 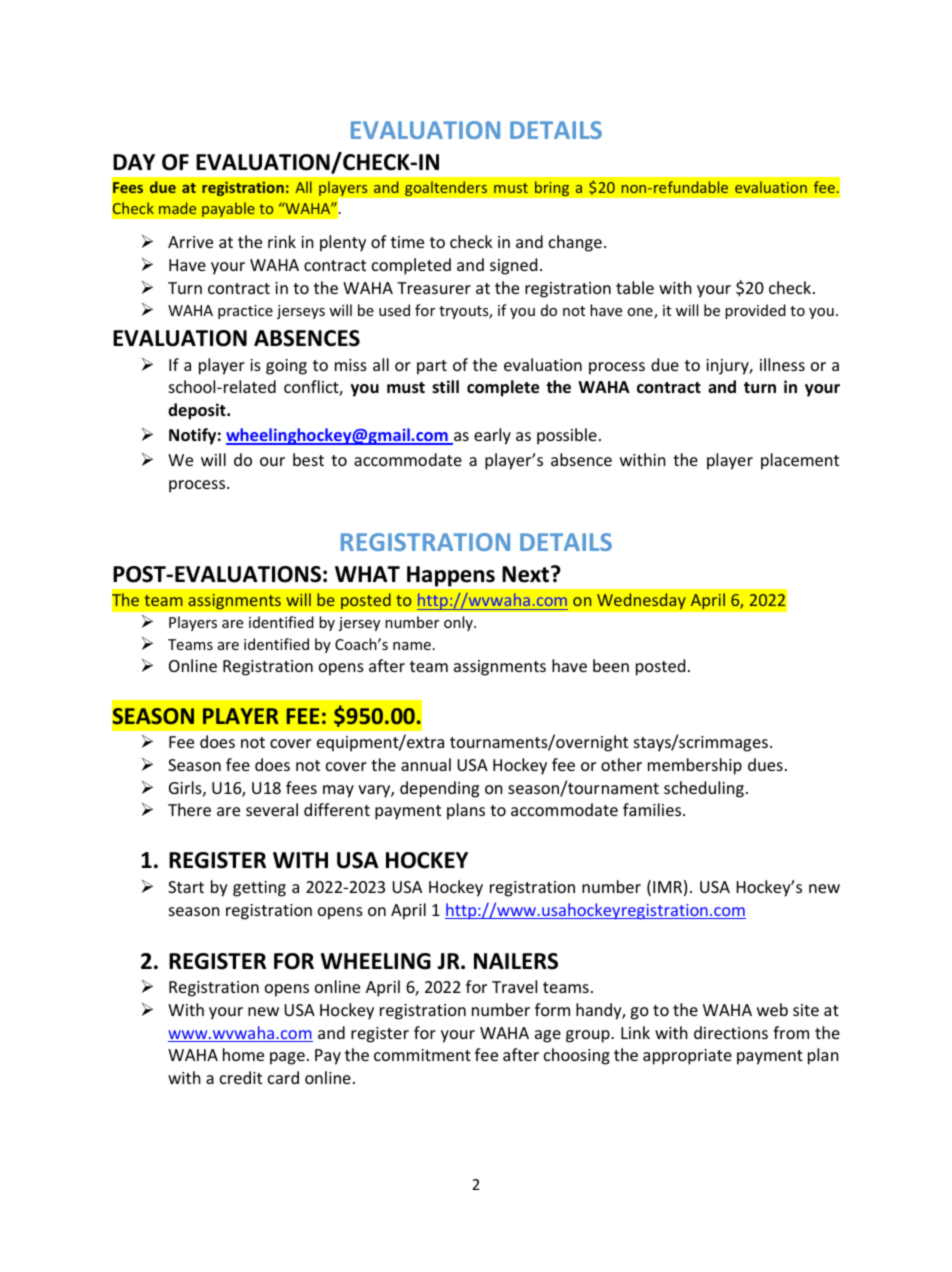 I want to click on several, so click(x=272, y=809).
